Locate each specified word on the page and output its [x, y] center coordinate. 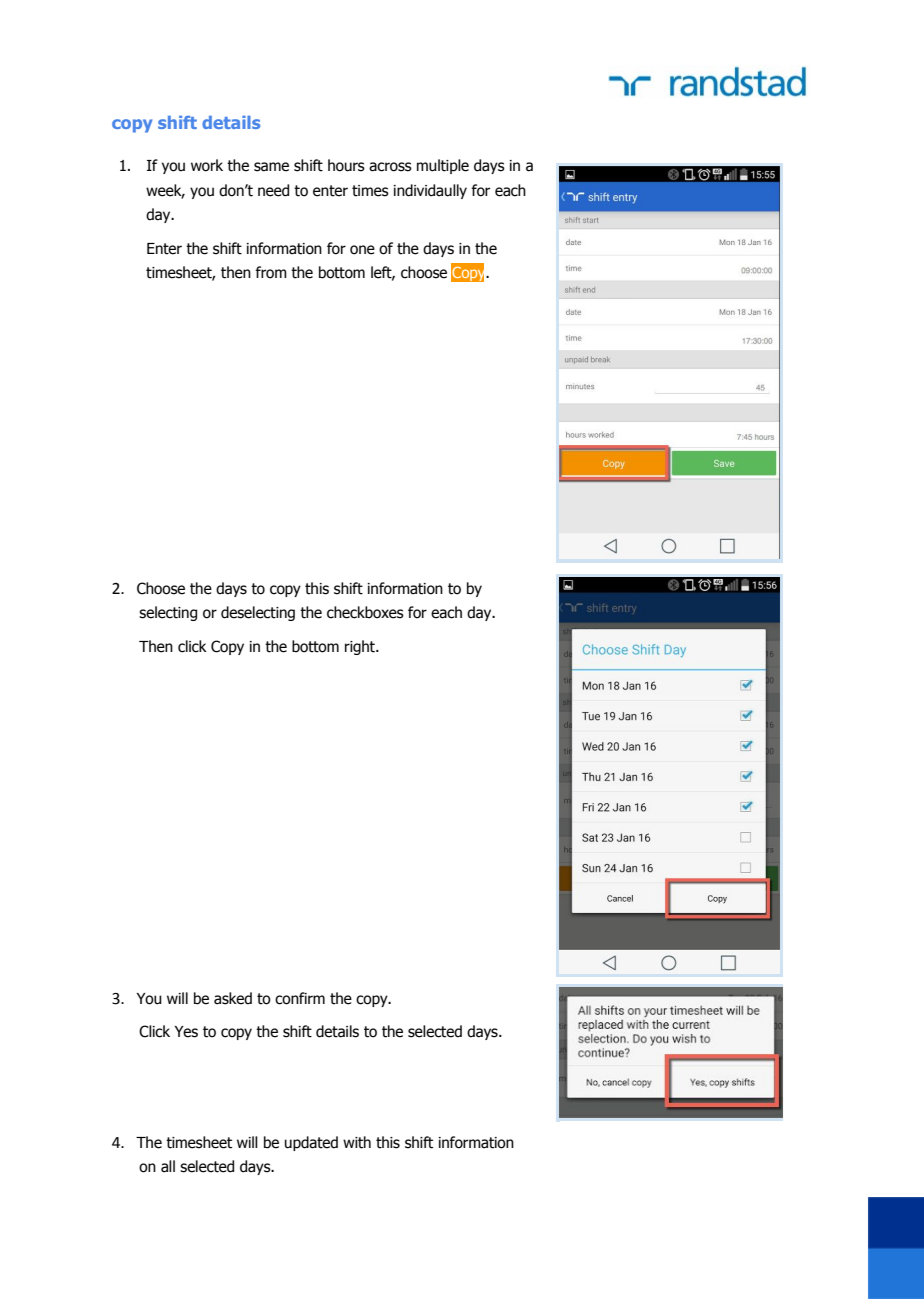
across [390, 167]
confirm [300, 998]
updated [311, 1143]
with [357, 1142]
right [361, 647]
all [168, 1166]
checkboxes [365, 612]
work [207, 165]
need [273, 190]
